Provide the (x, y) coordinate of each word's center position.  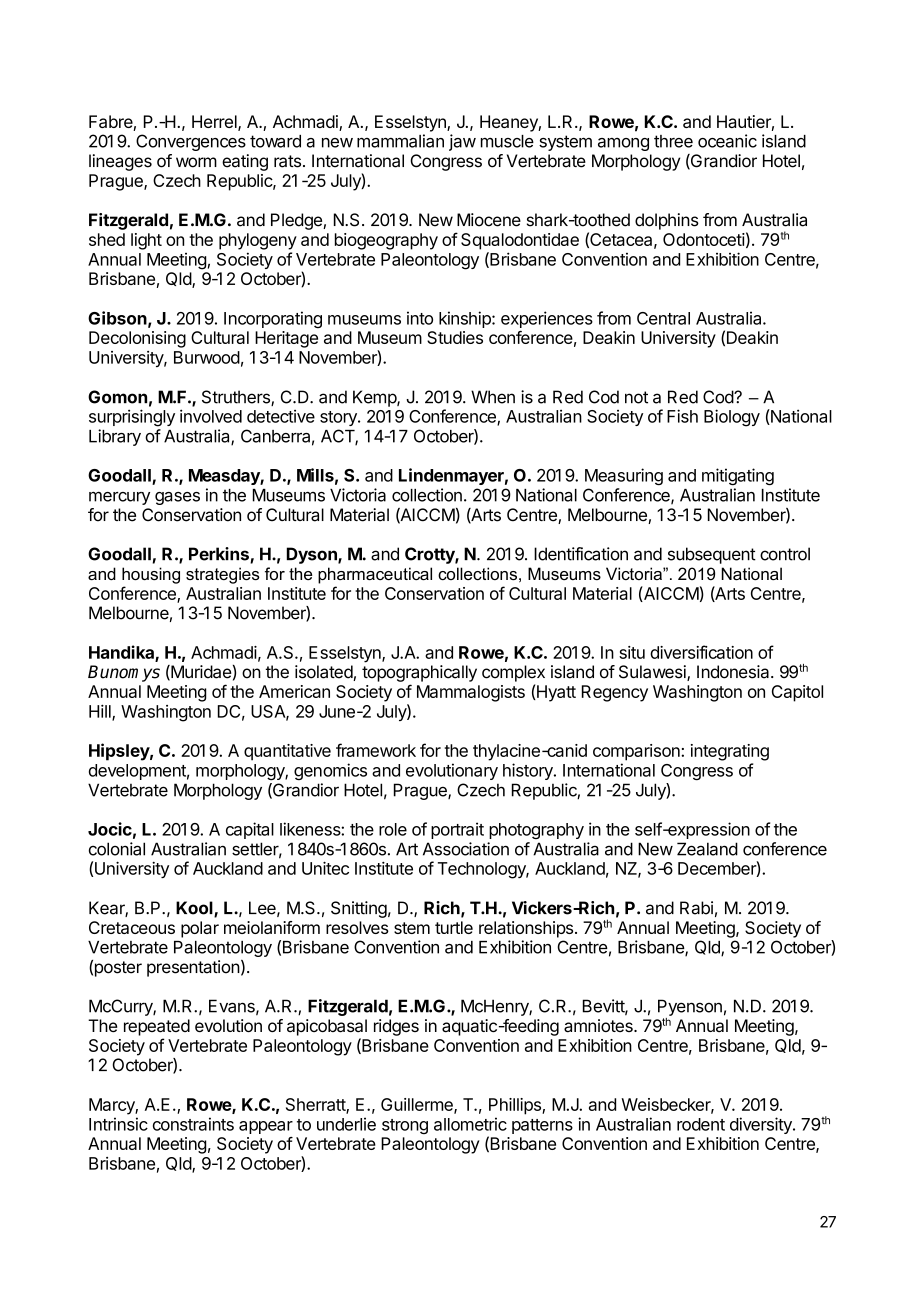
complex (513, 673)
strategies (223, 575)
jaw (462, 142)
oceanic (727, 141)
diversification (701, 652)
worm (196, 162)
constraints (193, 1124)
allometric (470, 1124)
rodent (701, 1124)
